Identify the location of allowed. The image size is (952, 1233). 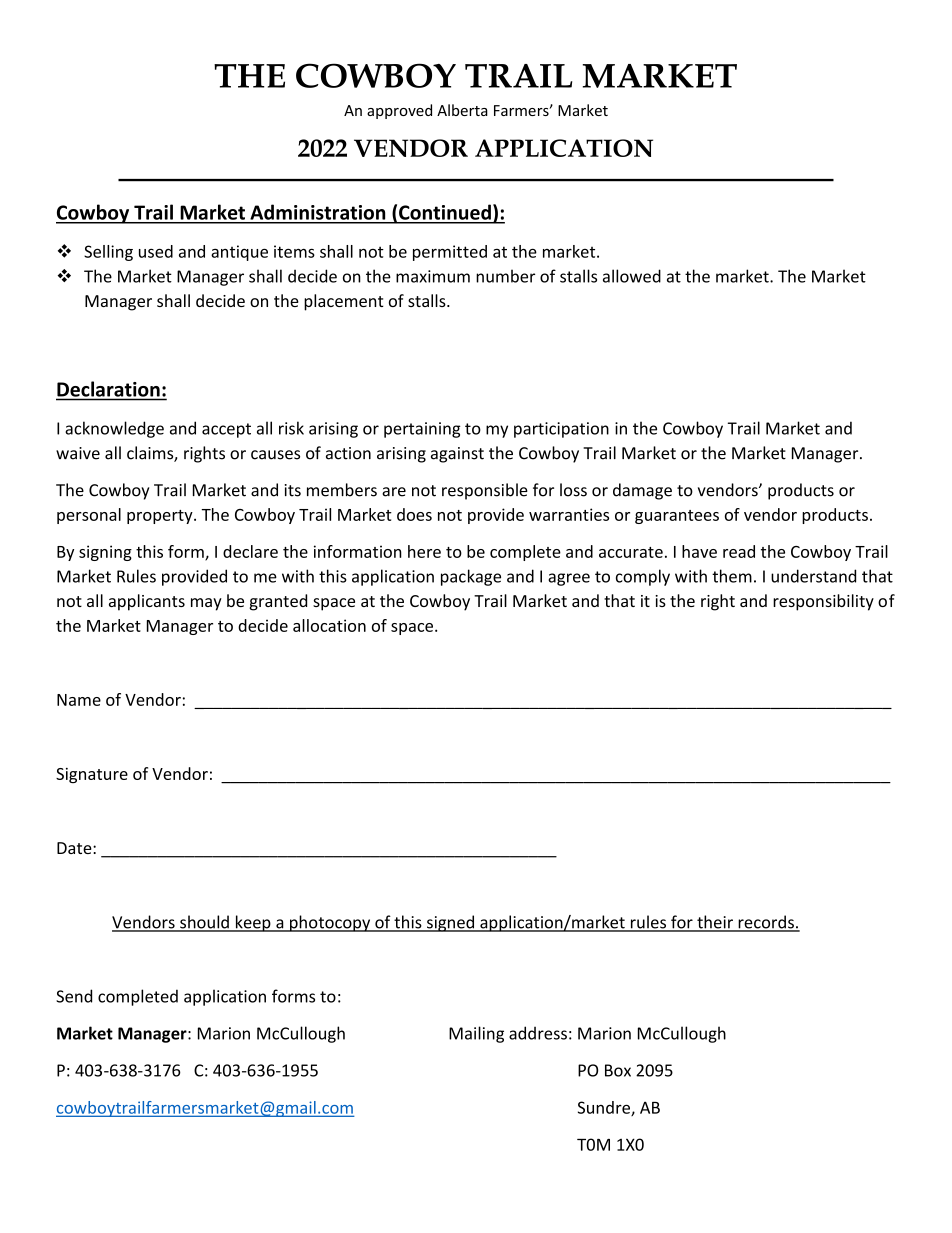
(632, 276).
